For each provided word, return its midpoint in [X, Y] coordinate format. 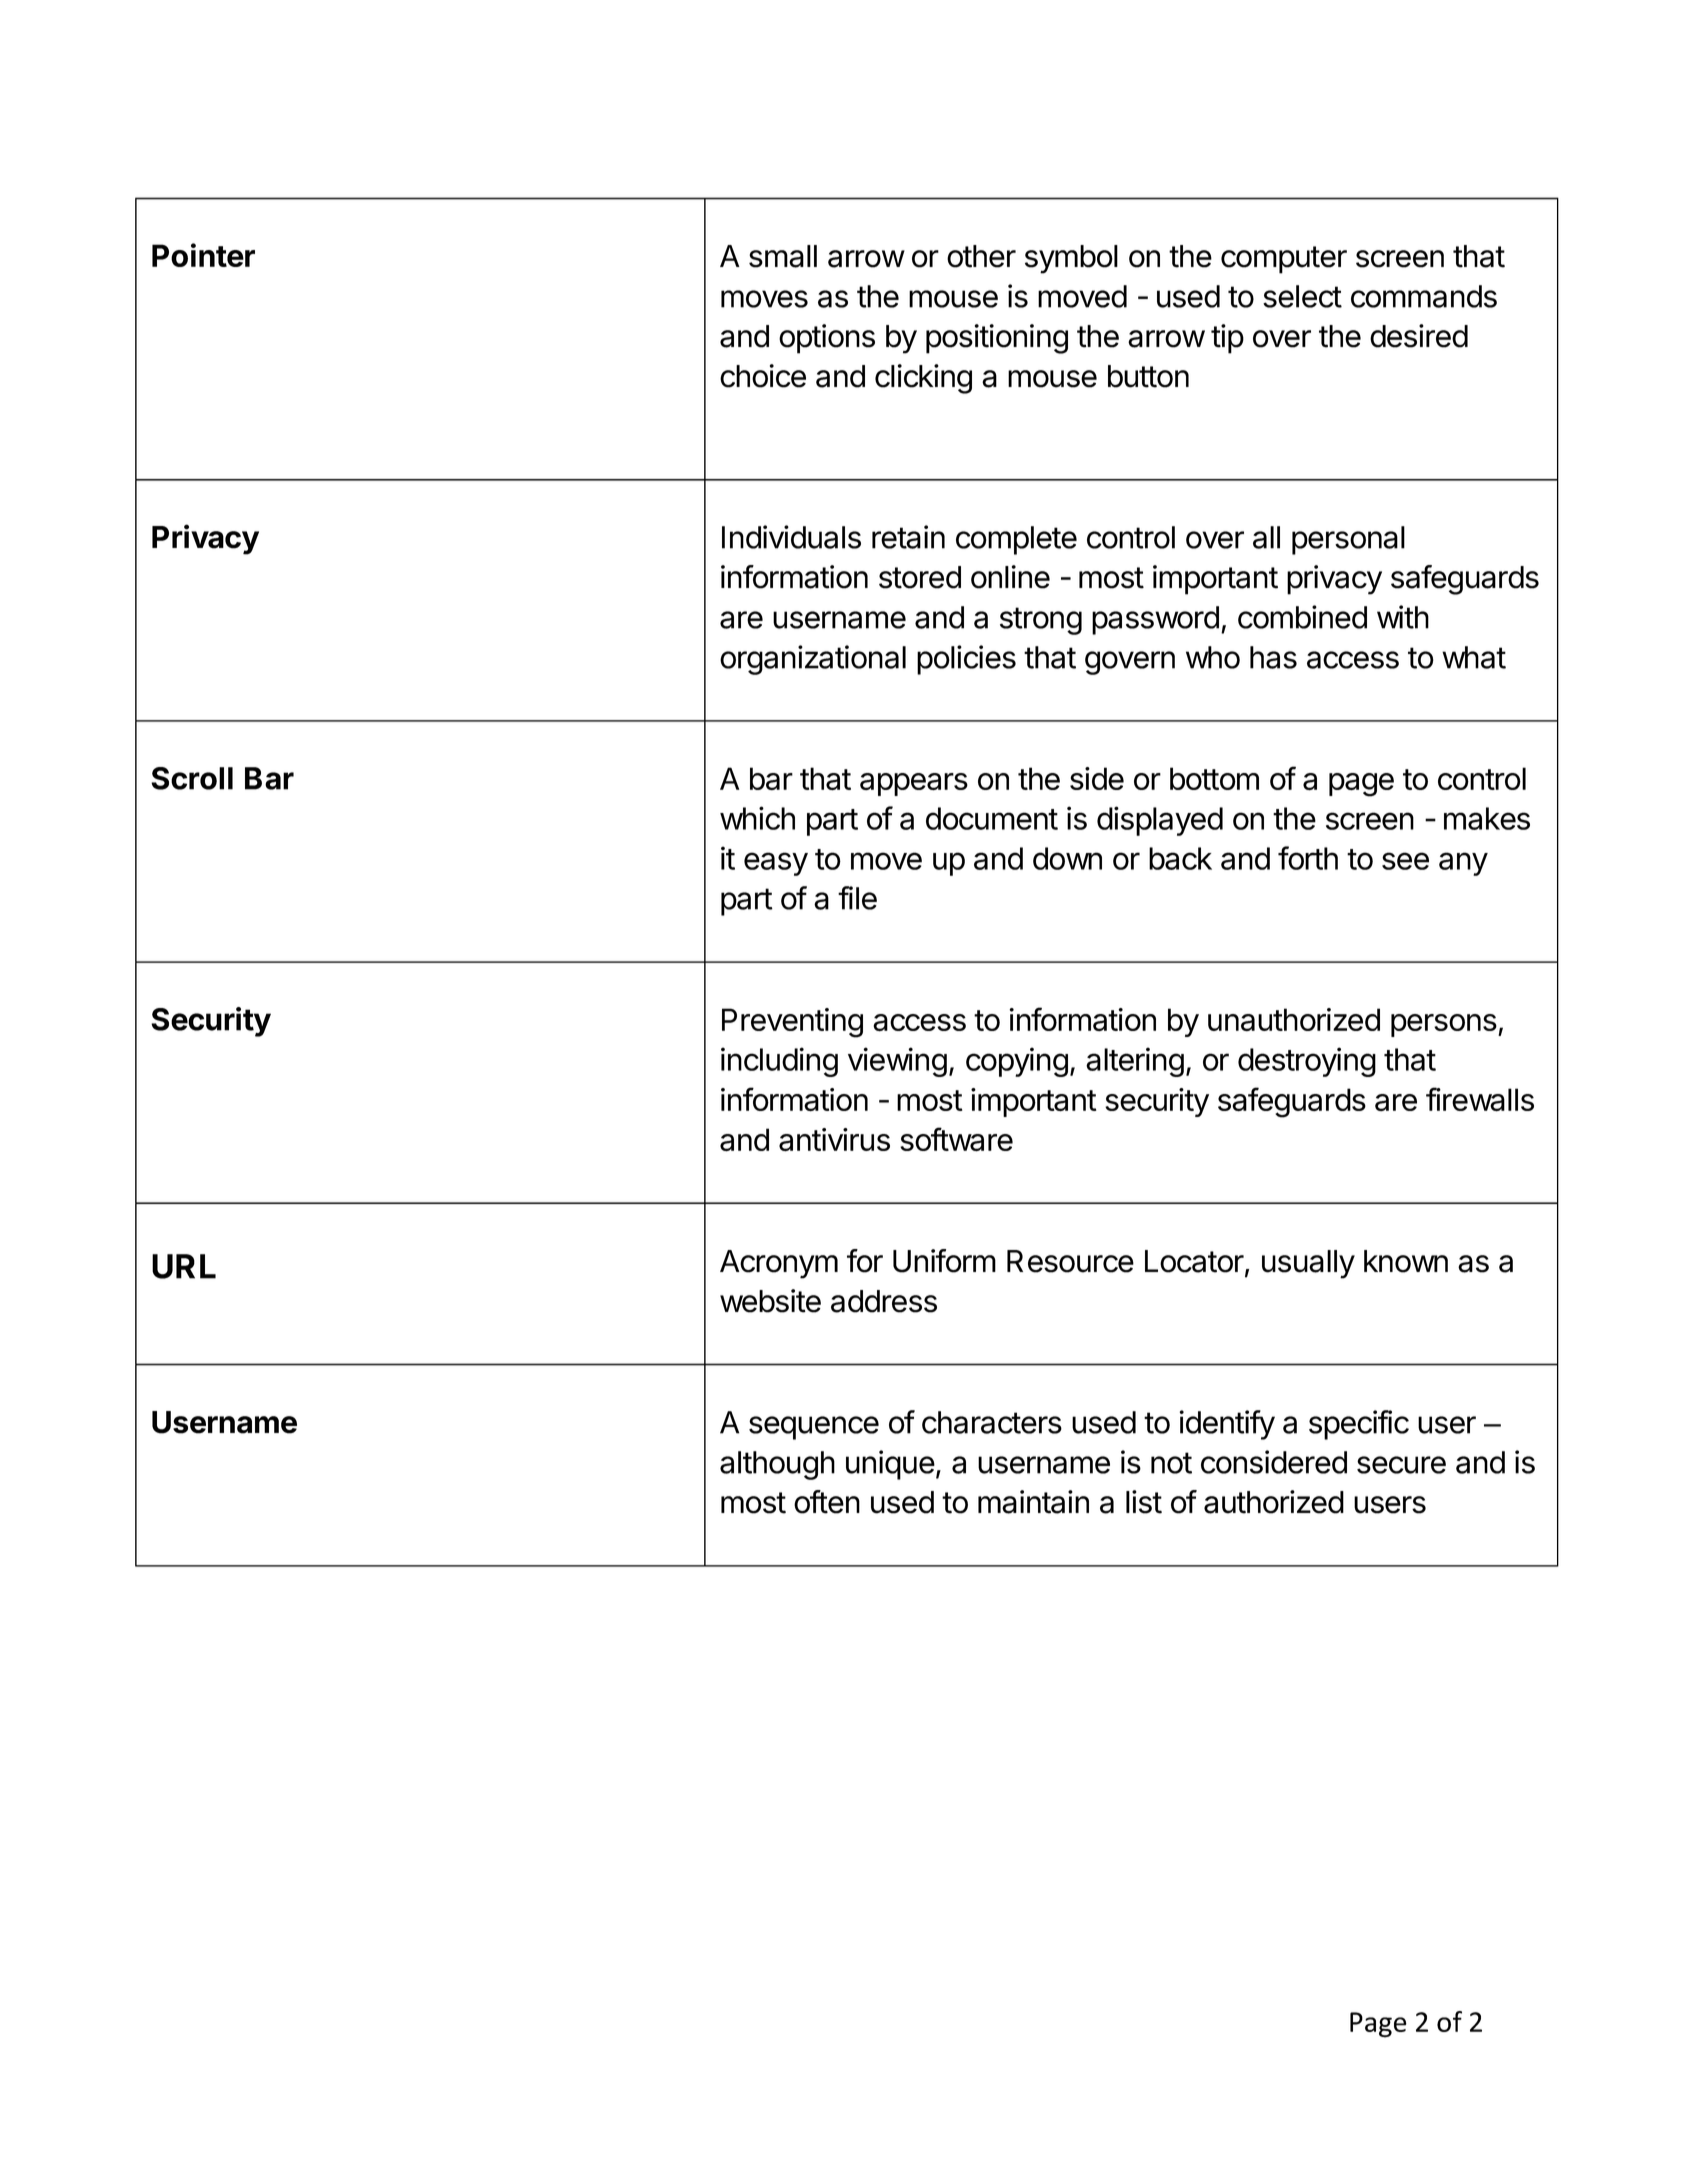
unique [890, 1465]
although [777, 1465]
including [779, 1062]
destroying [1307, 1062]
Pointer [203, 255]
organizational [813, 660]
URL [184, 1266]
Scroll [192, 778]
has [1273, 657]
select [1302, 296]
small [783, 256]
